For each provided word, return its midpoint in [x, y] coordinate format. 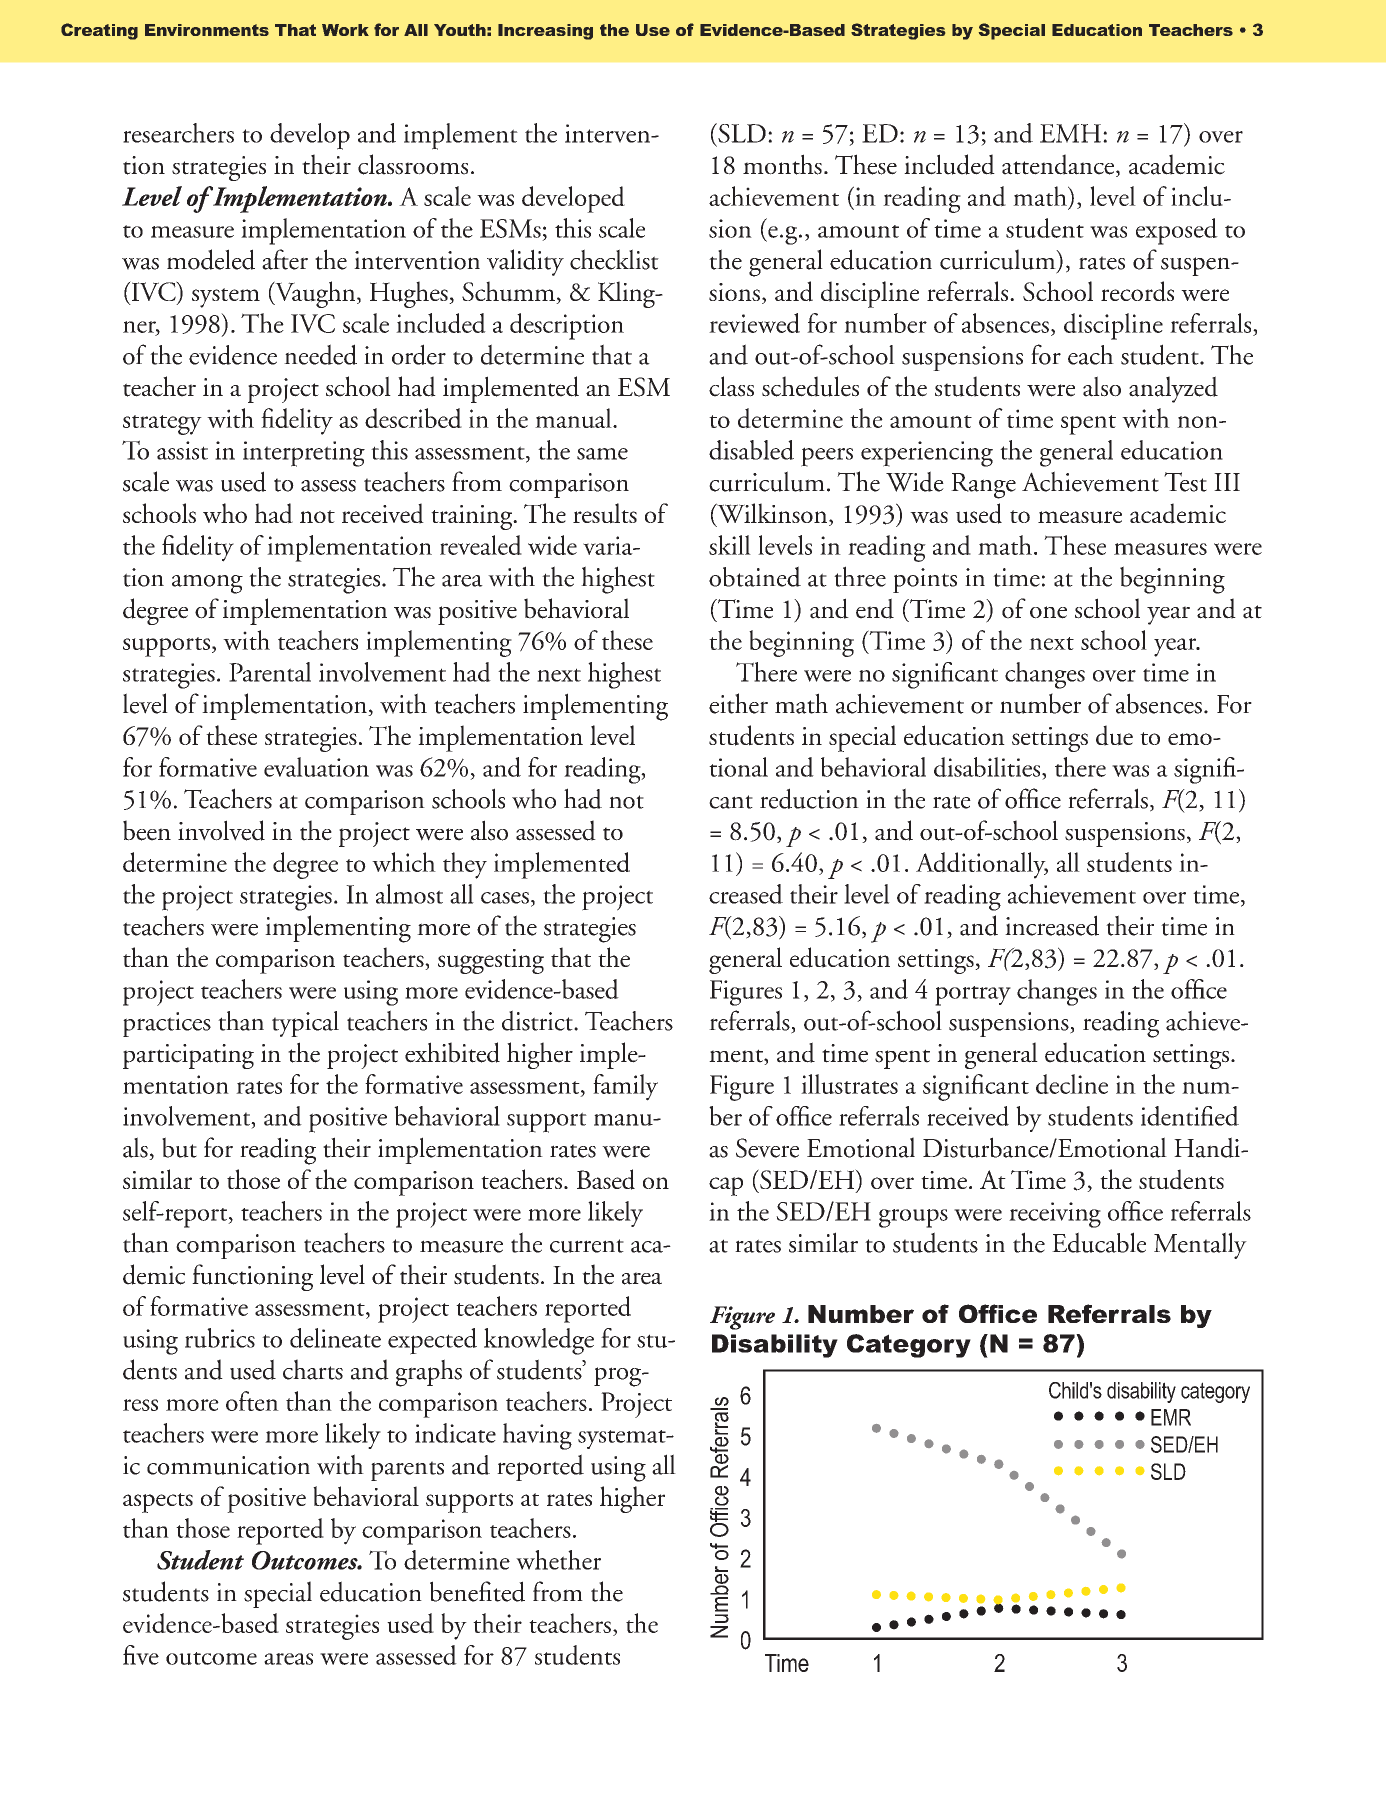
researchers [178, 133]
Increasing [545, 32]
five [141, 1655]
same [602, 454]
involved [221, 830]
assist [182, 450]
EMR [1171, 1417]
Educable [1099, 1242]
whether [558, 1560]
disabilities [988, 768]
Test [1185, 482]
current [587, 1246]
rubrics [220, 1338]
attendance [1059, 165]
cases [505, 898]
